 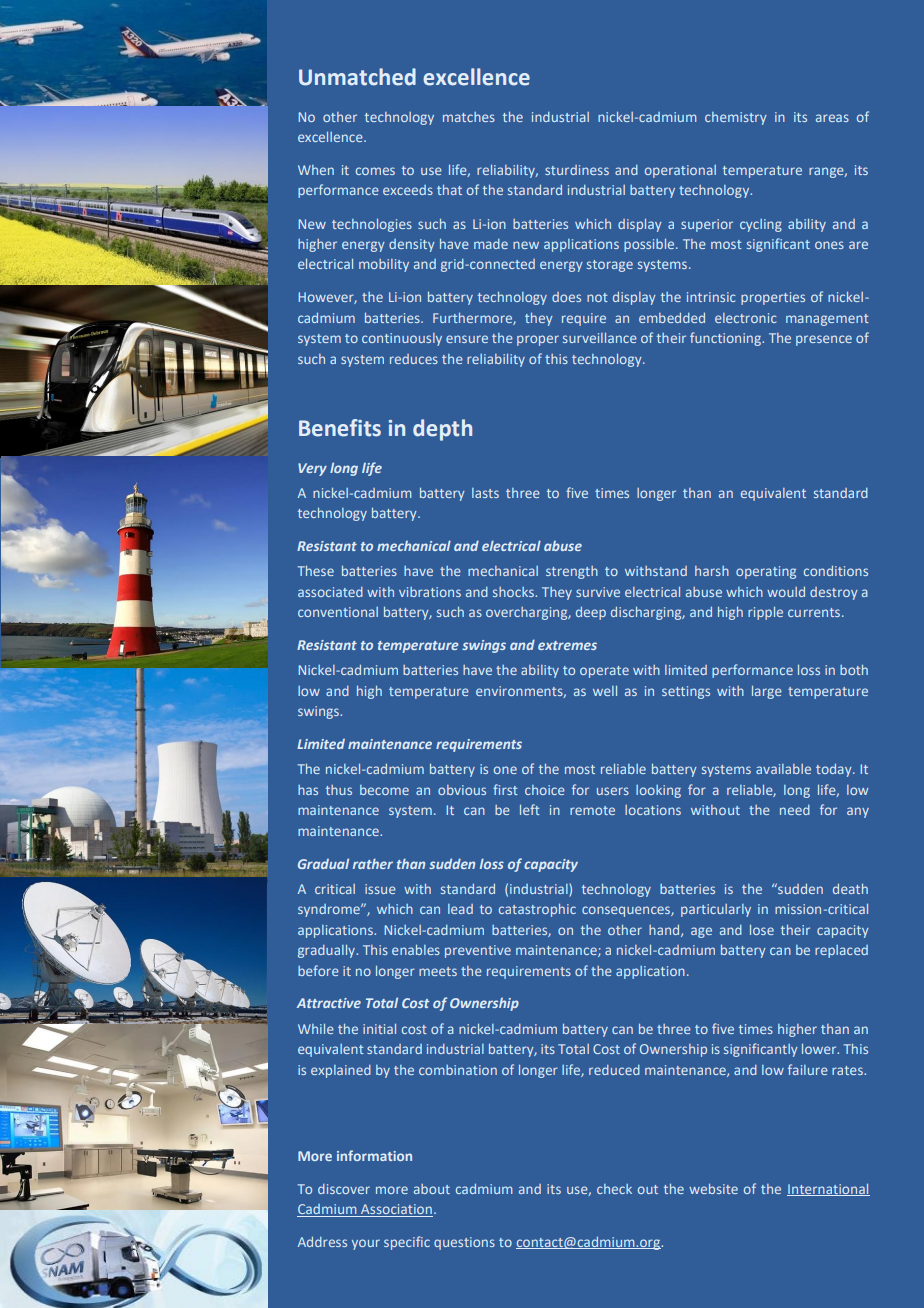 I want to click on presence, so click(x=824, y=340).
